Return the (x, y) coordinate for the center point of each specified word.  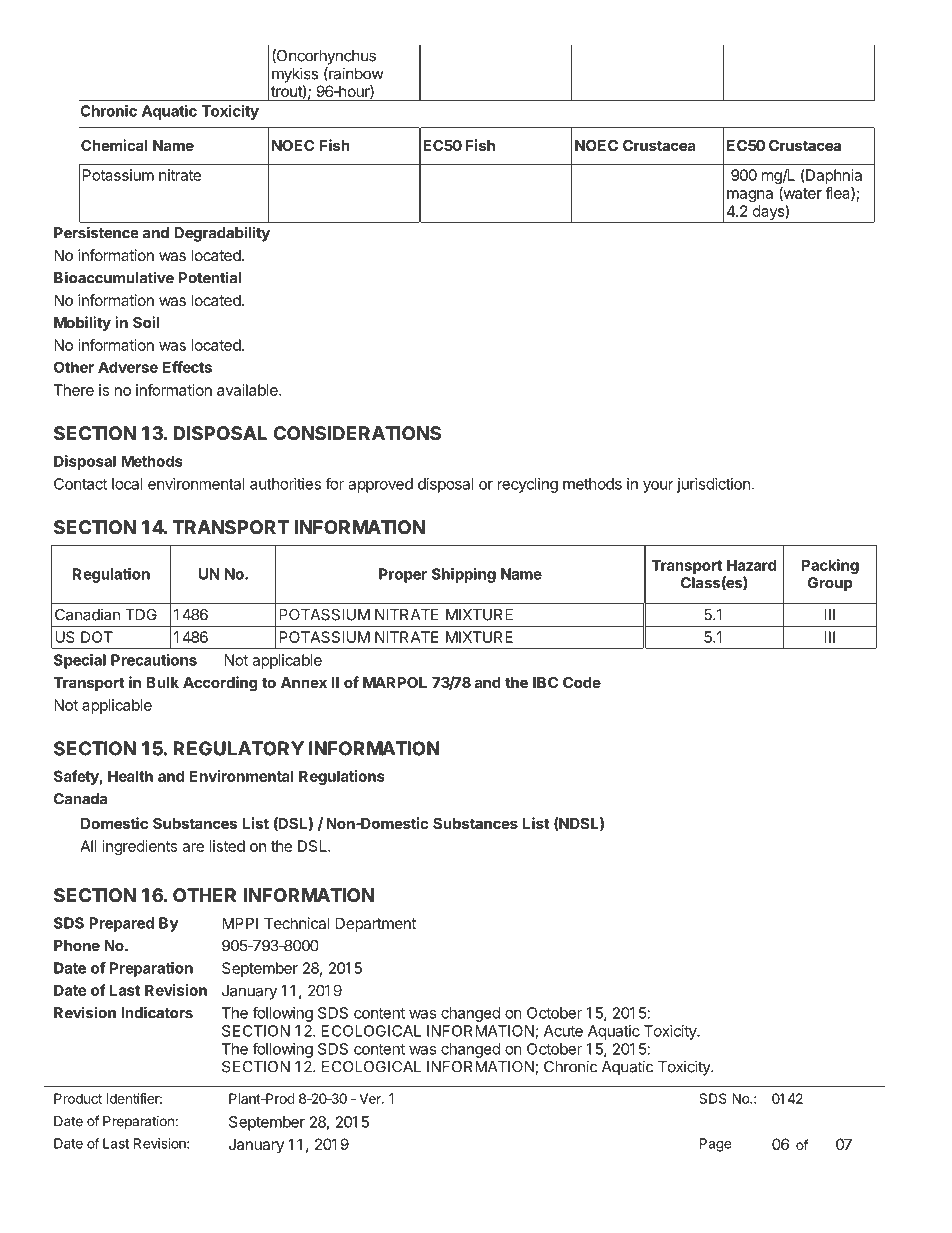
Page (716, 1145)
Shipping (464, 575)
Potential (210, 277)
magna (750, 196)
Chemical (114, 145)
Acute (563, 1031)
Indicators (157, 1012)
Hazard (751, 565)
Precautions (154, 660)
